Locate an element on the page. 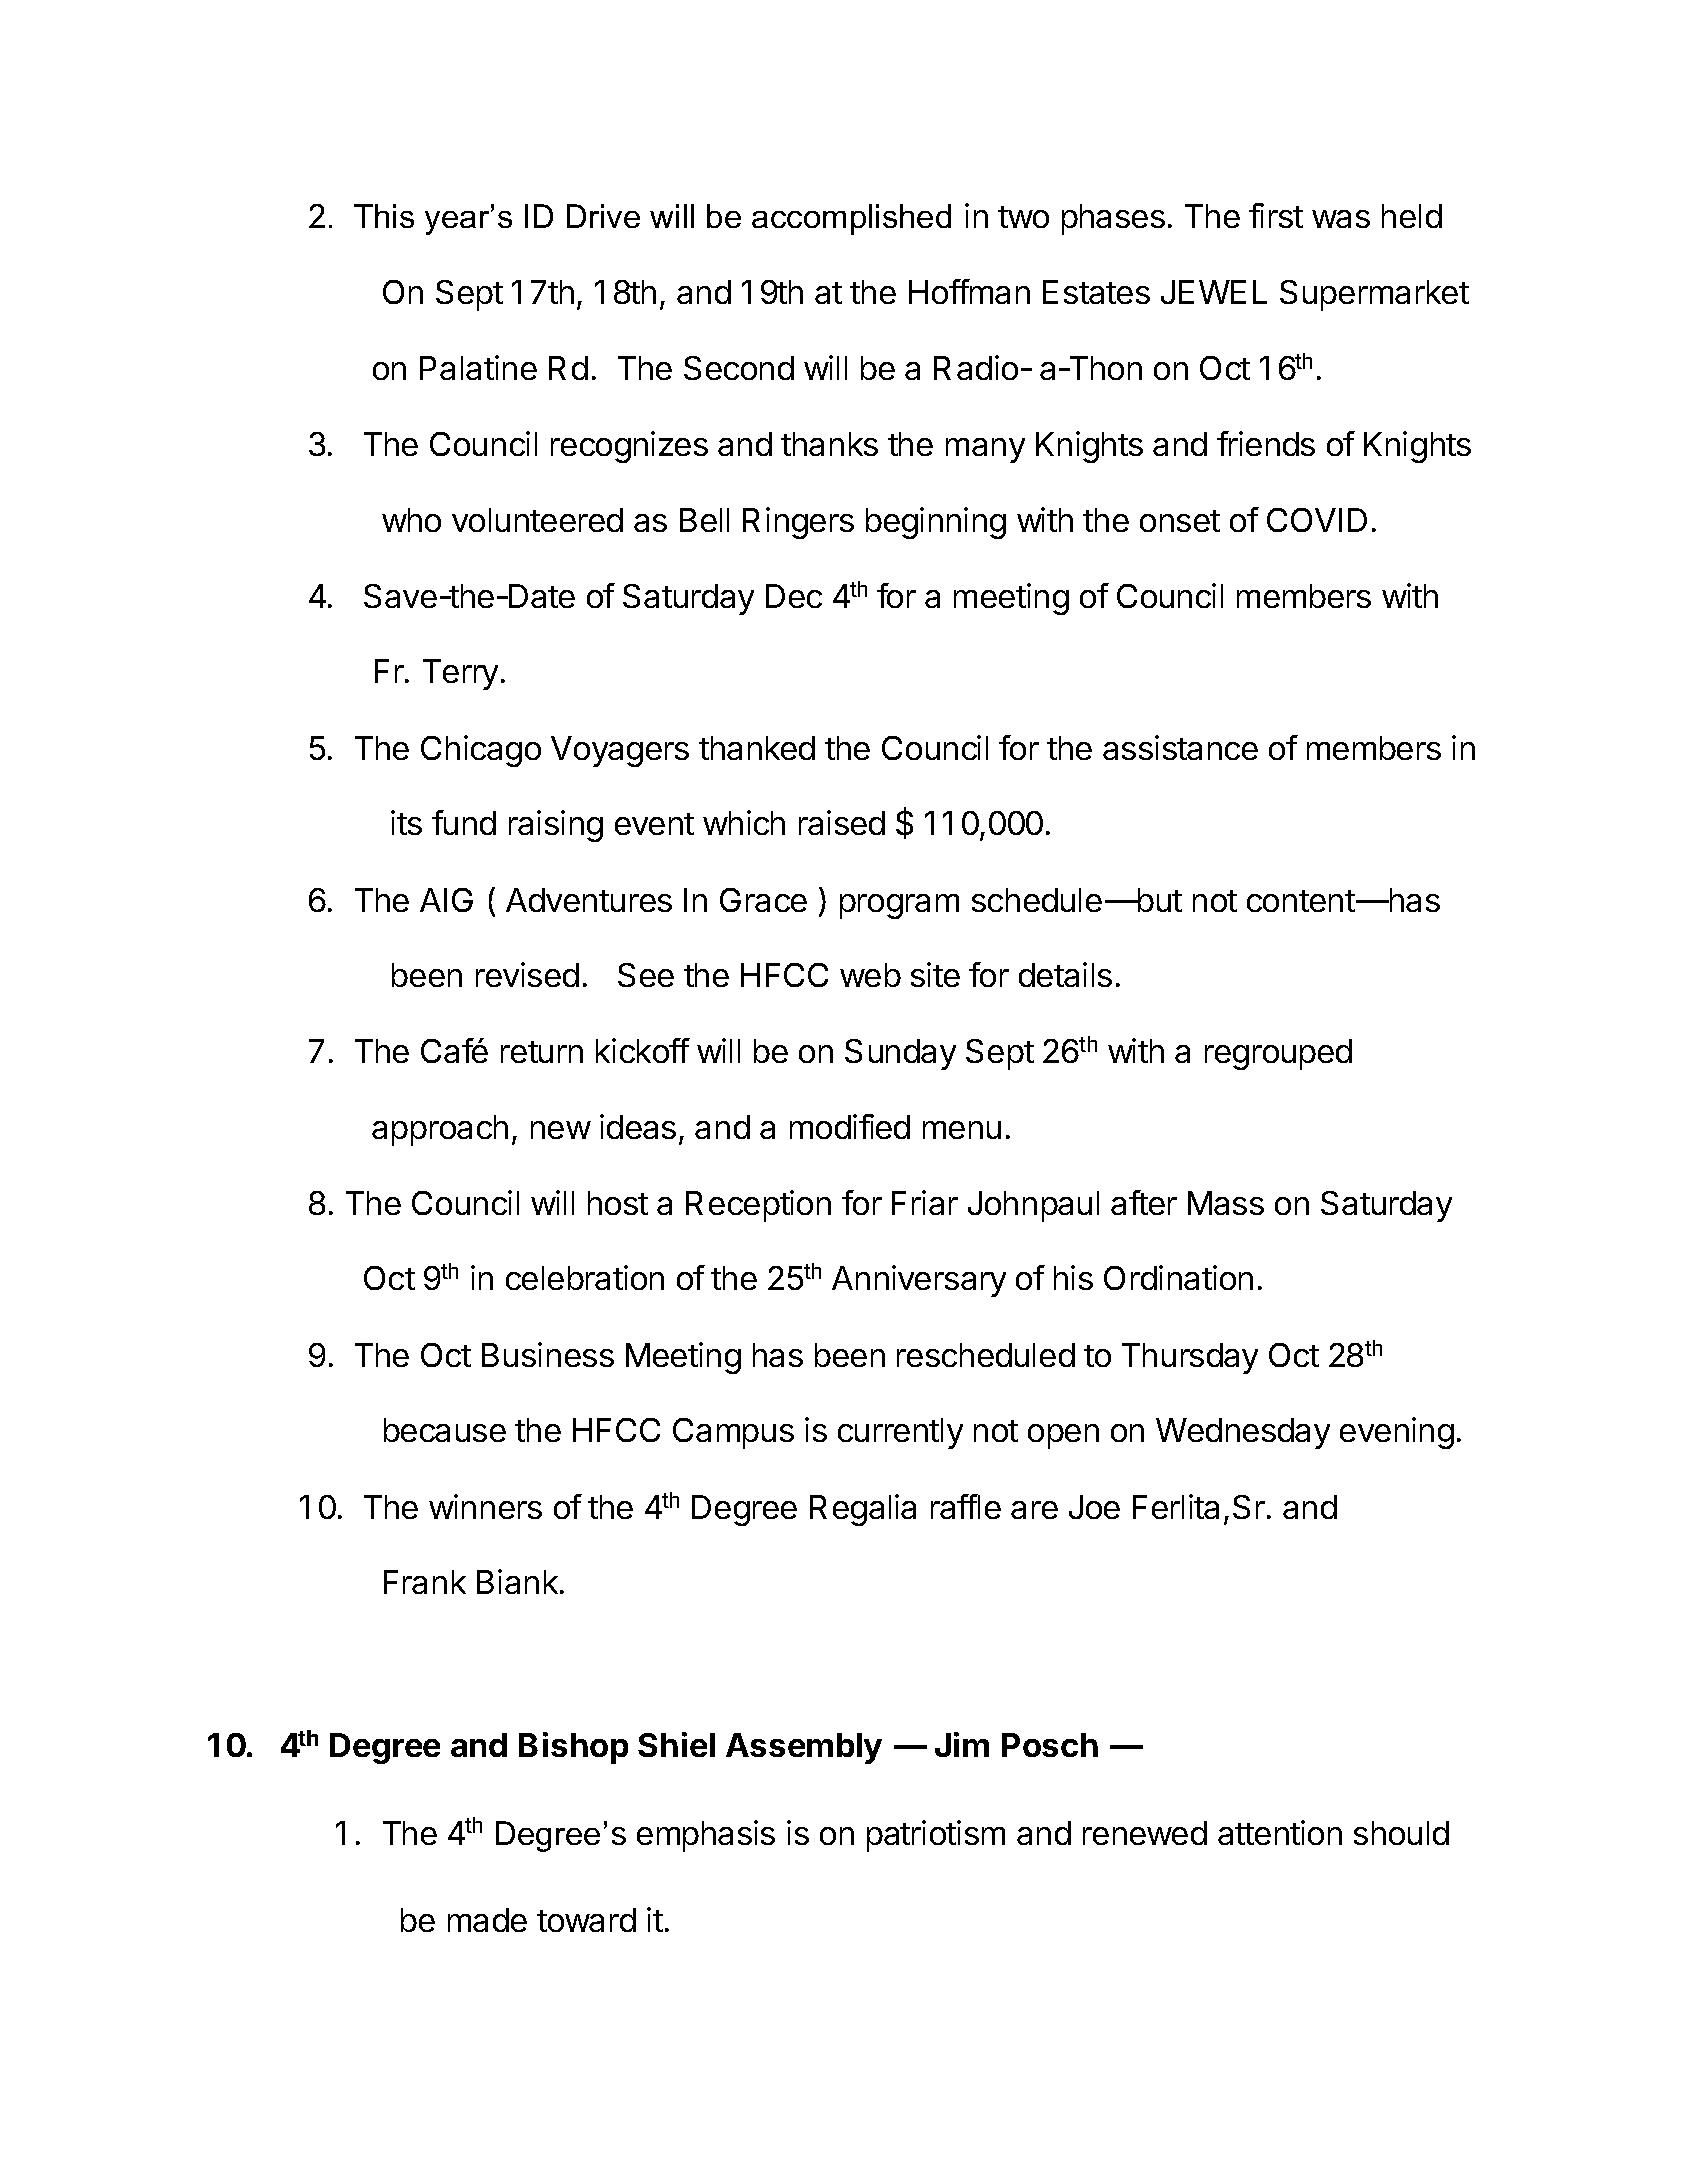 The image size is (1683, 2177). accomplished is located at coordinates (851, 219).
